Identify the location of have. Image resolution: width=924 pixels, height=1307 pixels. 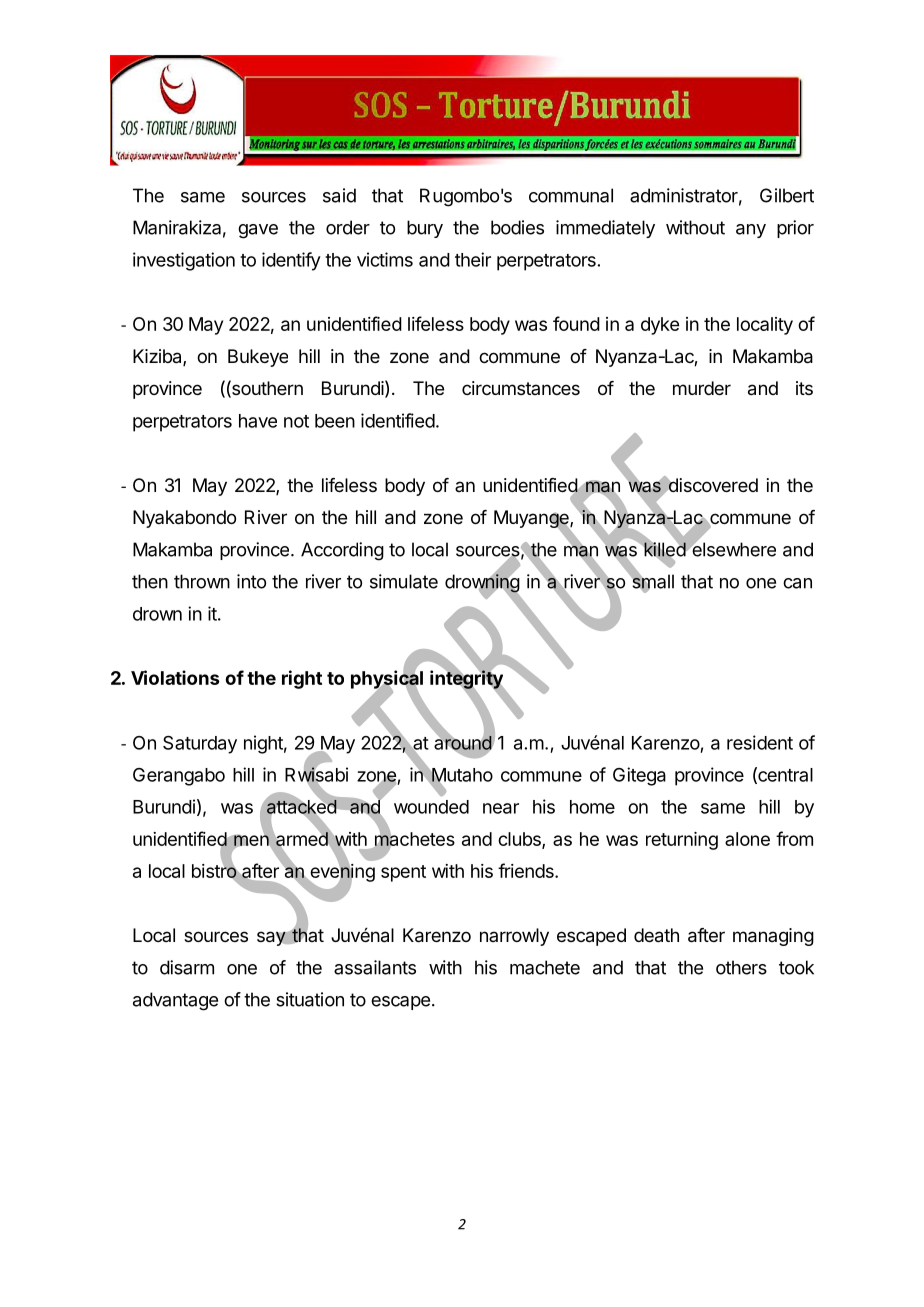
(258, 421).
